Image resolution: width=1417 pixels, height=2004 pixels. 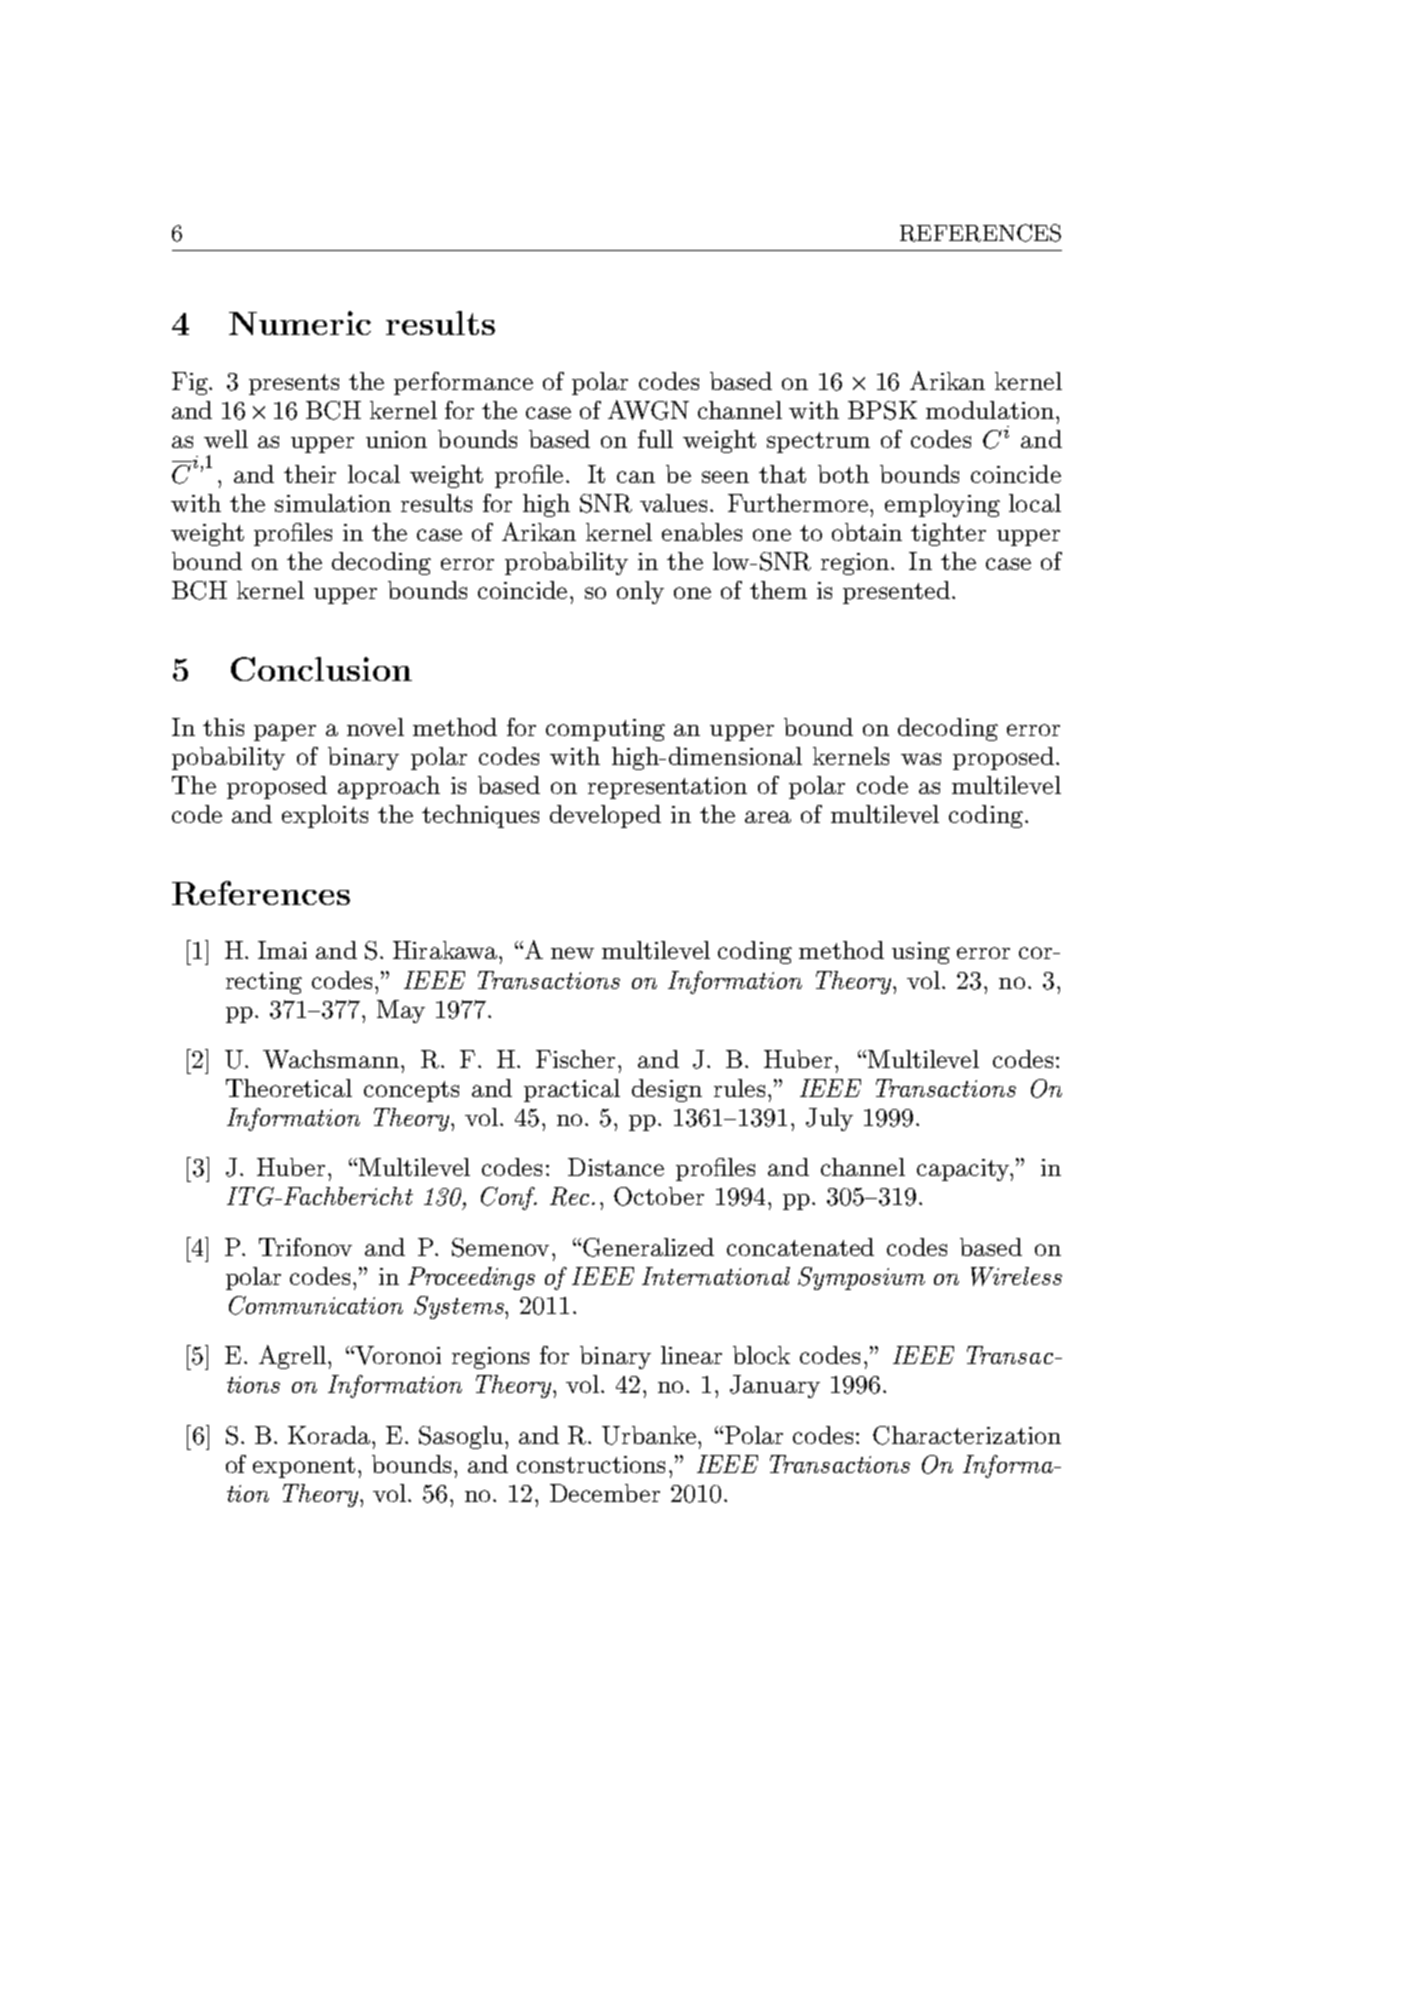 I want to click on full, so click(x=655, y=439).
